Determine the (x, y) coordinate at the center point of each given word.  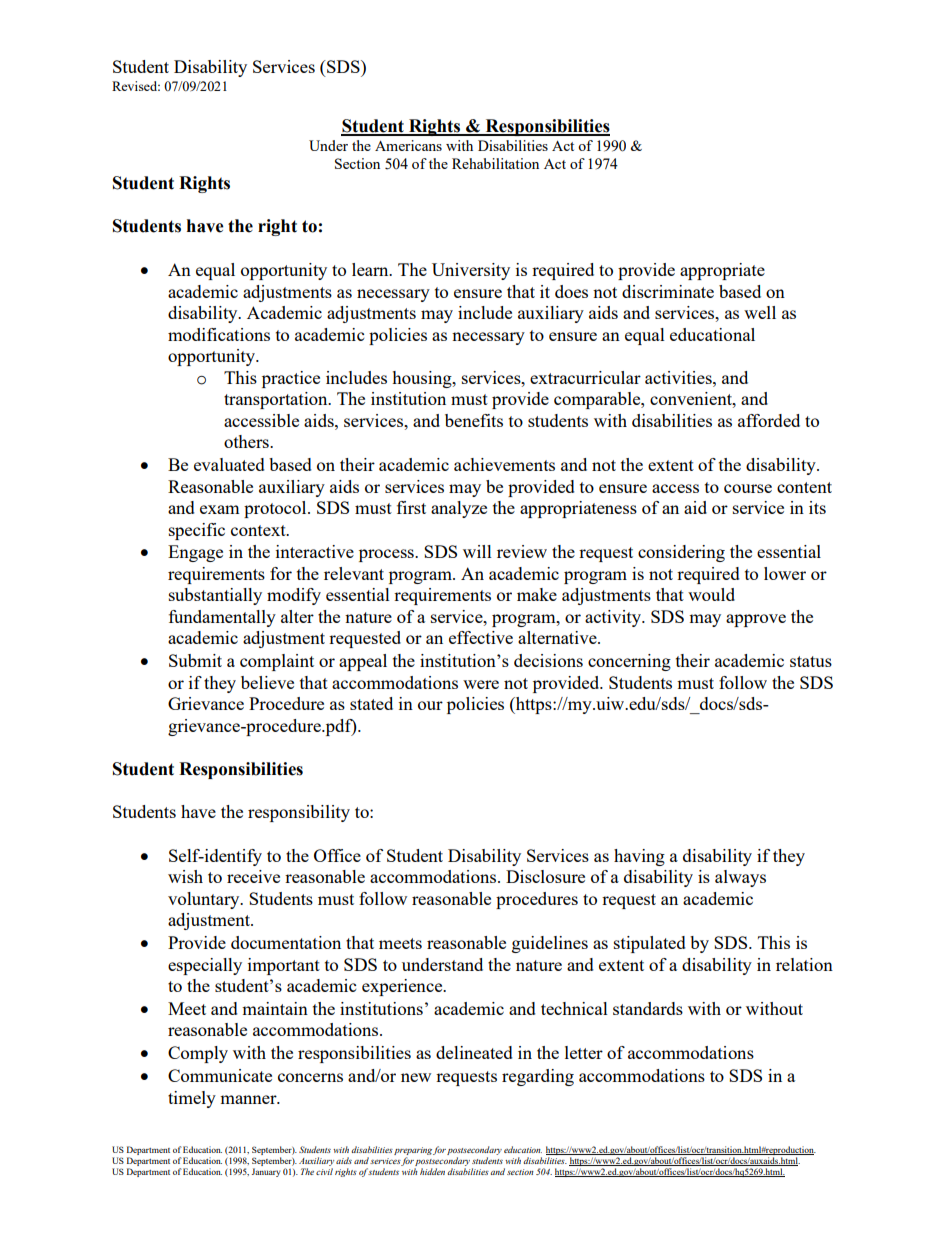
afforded (769, 420)
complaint (277, 662)
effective (481, 637)
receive (253, 876)
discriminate (668, 291)
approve (756, 620)
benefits (474, 420)
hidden (432, 1171)
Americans (408, 145)
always (740, 878)
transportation (277, 400)
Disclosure (545, 876)
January (266, 1172)
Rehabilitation (495, 163)
